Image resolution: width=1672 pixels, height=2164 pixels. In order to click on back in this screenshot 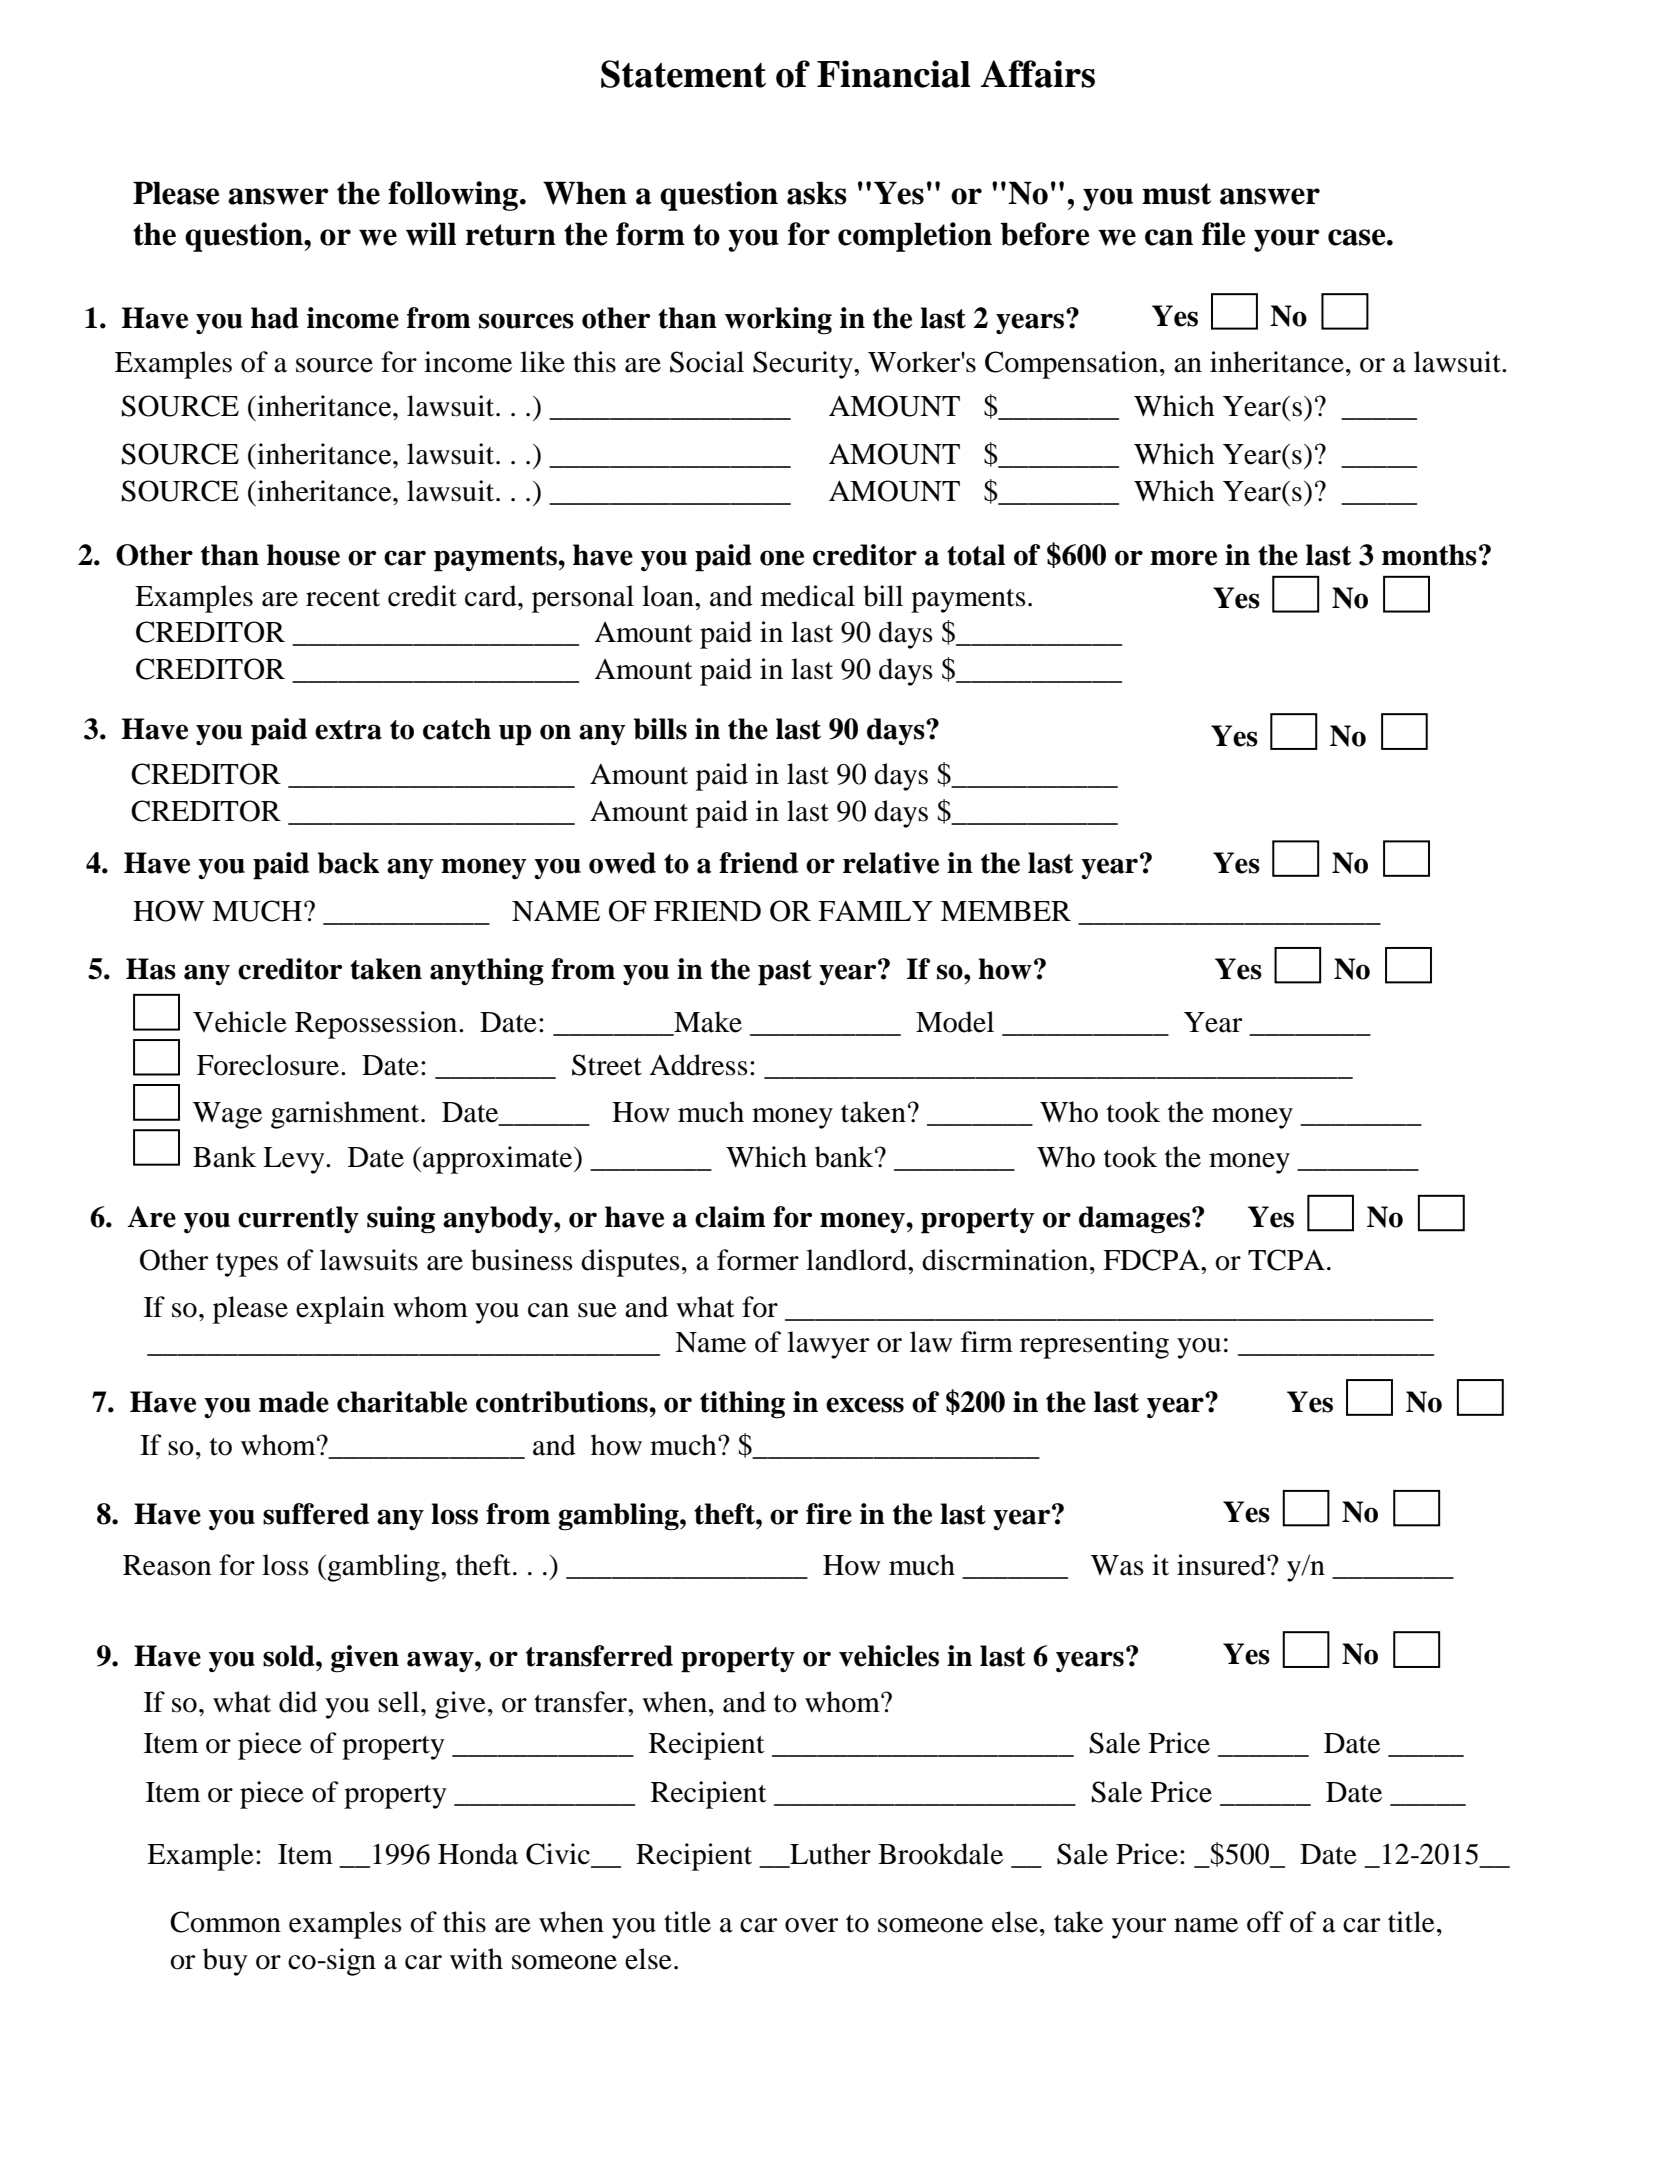, I will do `click(348, 863)`.
